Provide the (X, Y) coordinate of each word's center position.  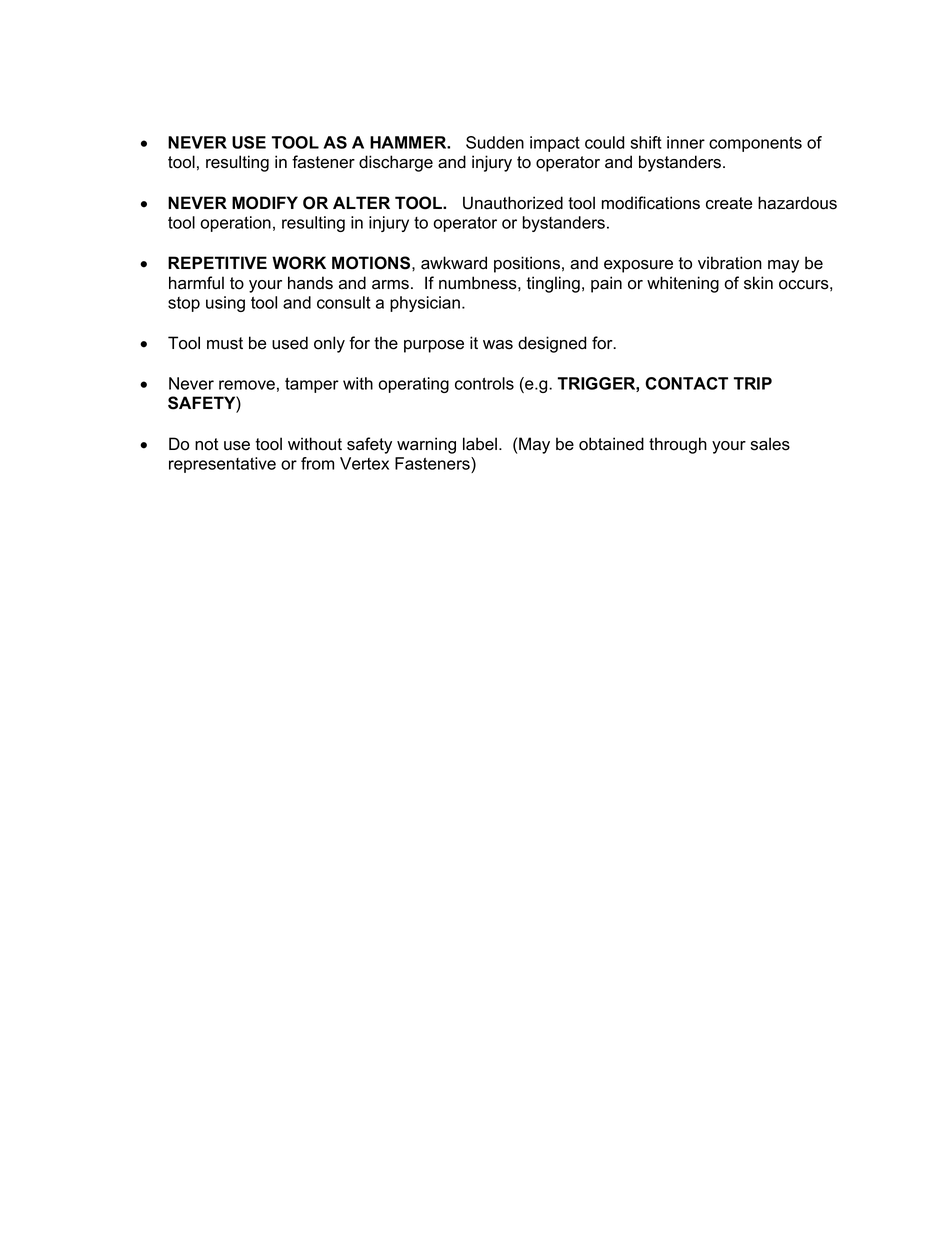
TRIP (753, 383)
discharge (396, 163)
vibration (730, 263)
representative (222, 465)
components (755, 144)
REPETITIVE (217, 262)
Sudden (495, 142)
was (498, 345)
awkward (454, 263)
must (225, 343)
